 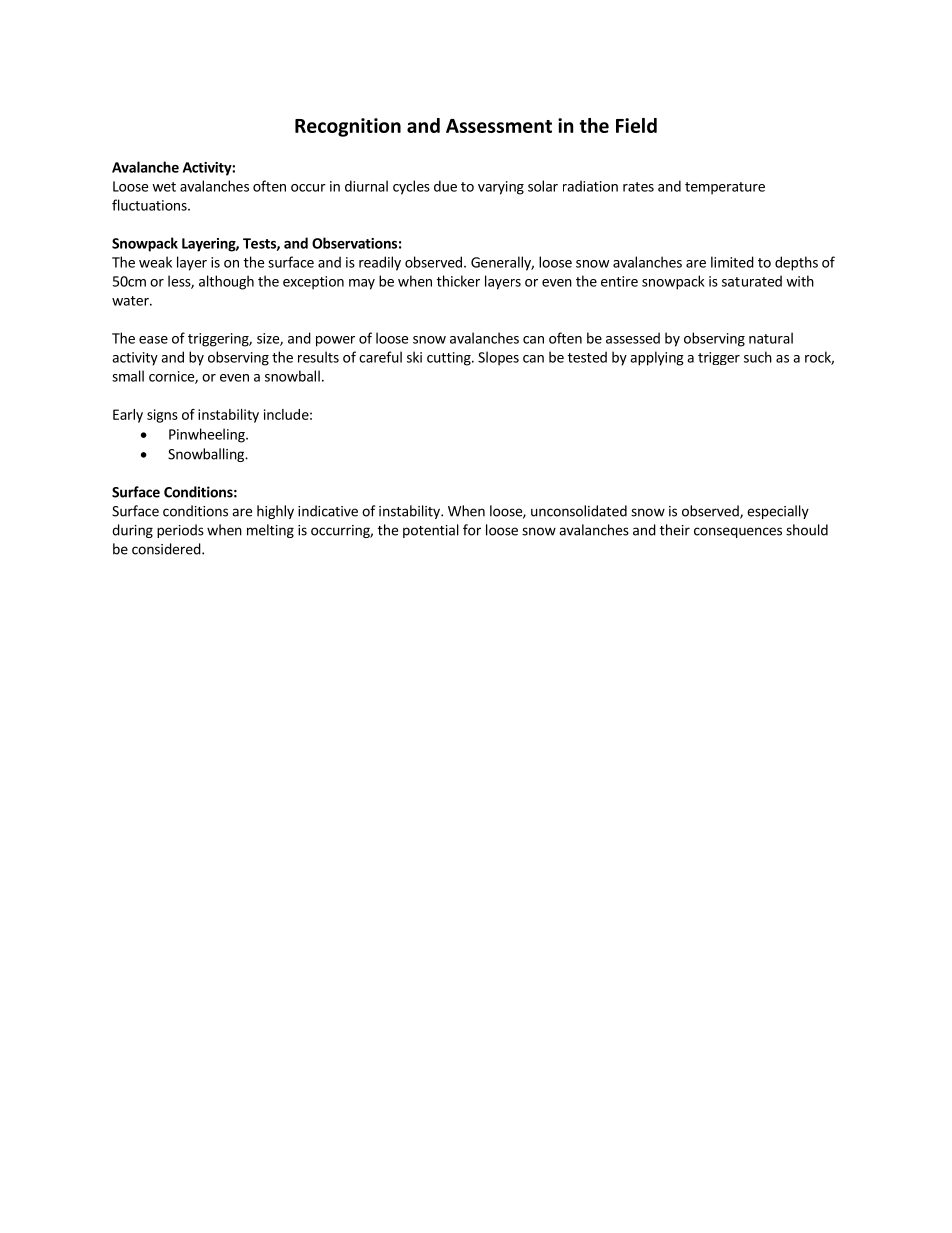 What do you see at coordinates (162, 416) in the screenshot?
I see `signs` at bounding box center [162, 416].
